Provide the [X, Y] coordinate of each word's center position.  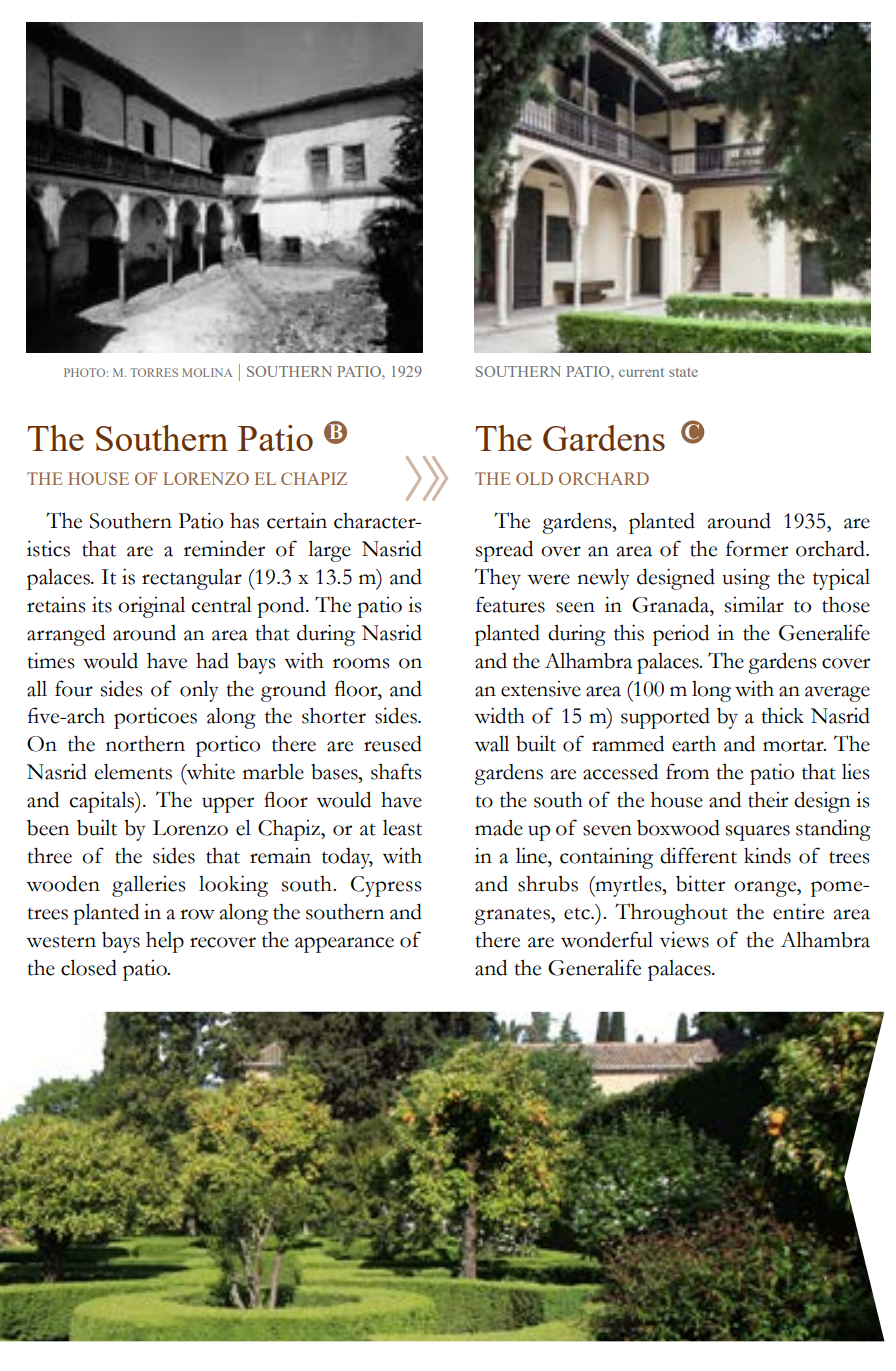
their [768, 800]
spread [504, 551]
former [757, 548]
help [165, 942]
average [837, 694]
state [683, 372]
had [212, 660]
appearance [344, 945]
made [499, 827]
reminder [224, 548]
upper [228, 805]
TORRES [154, 372]
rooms [361, 663]
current [641, 372]
